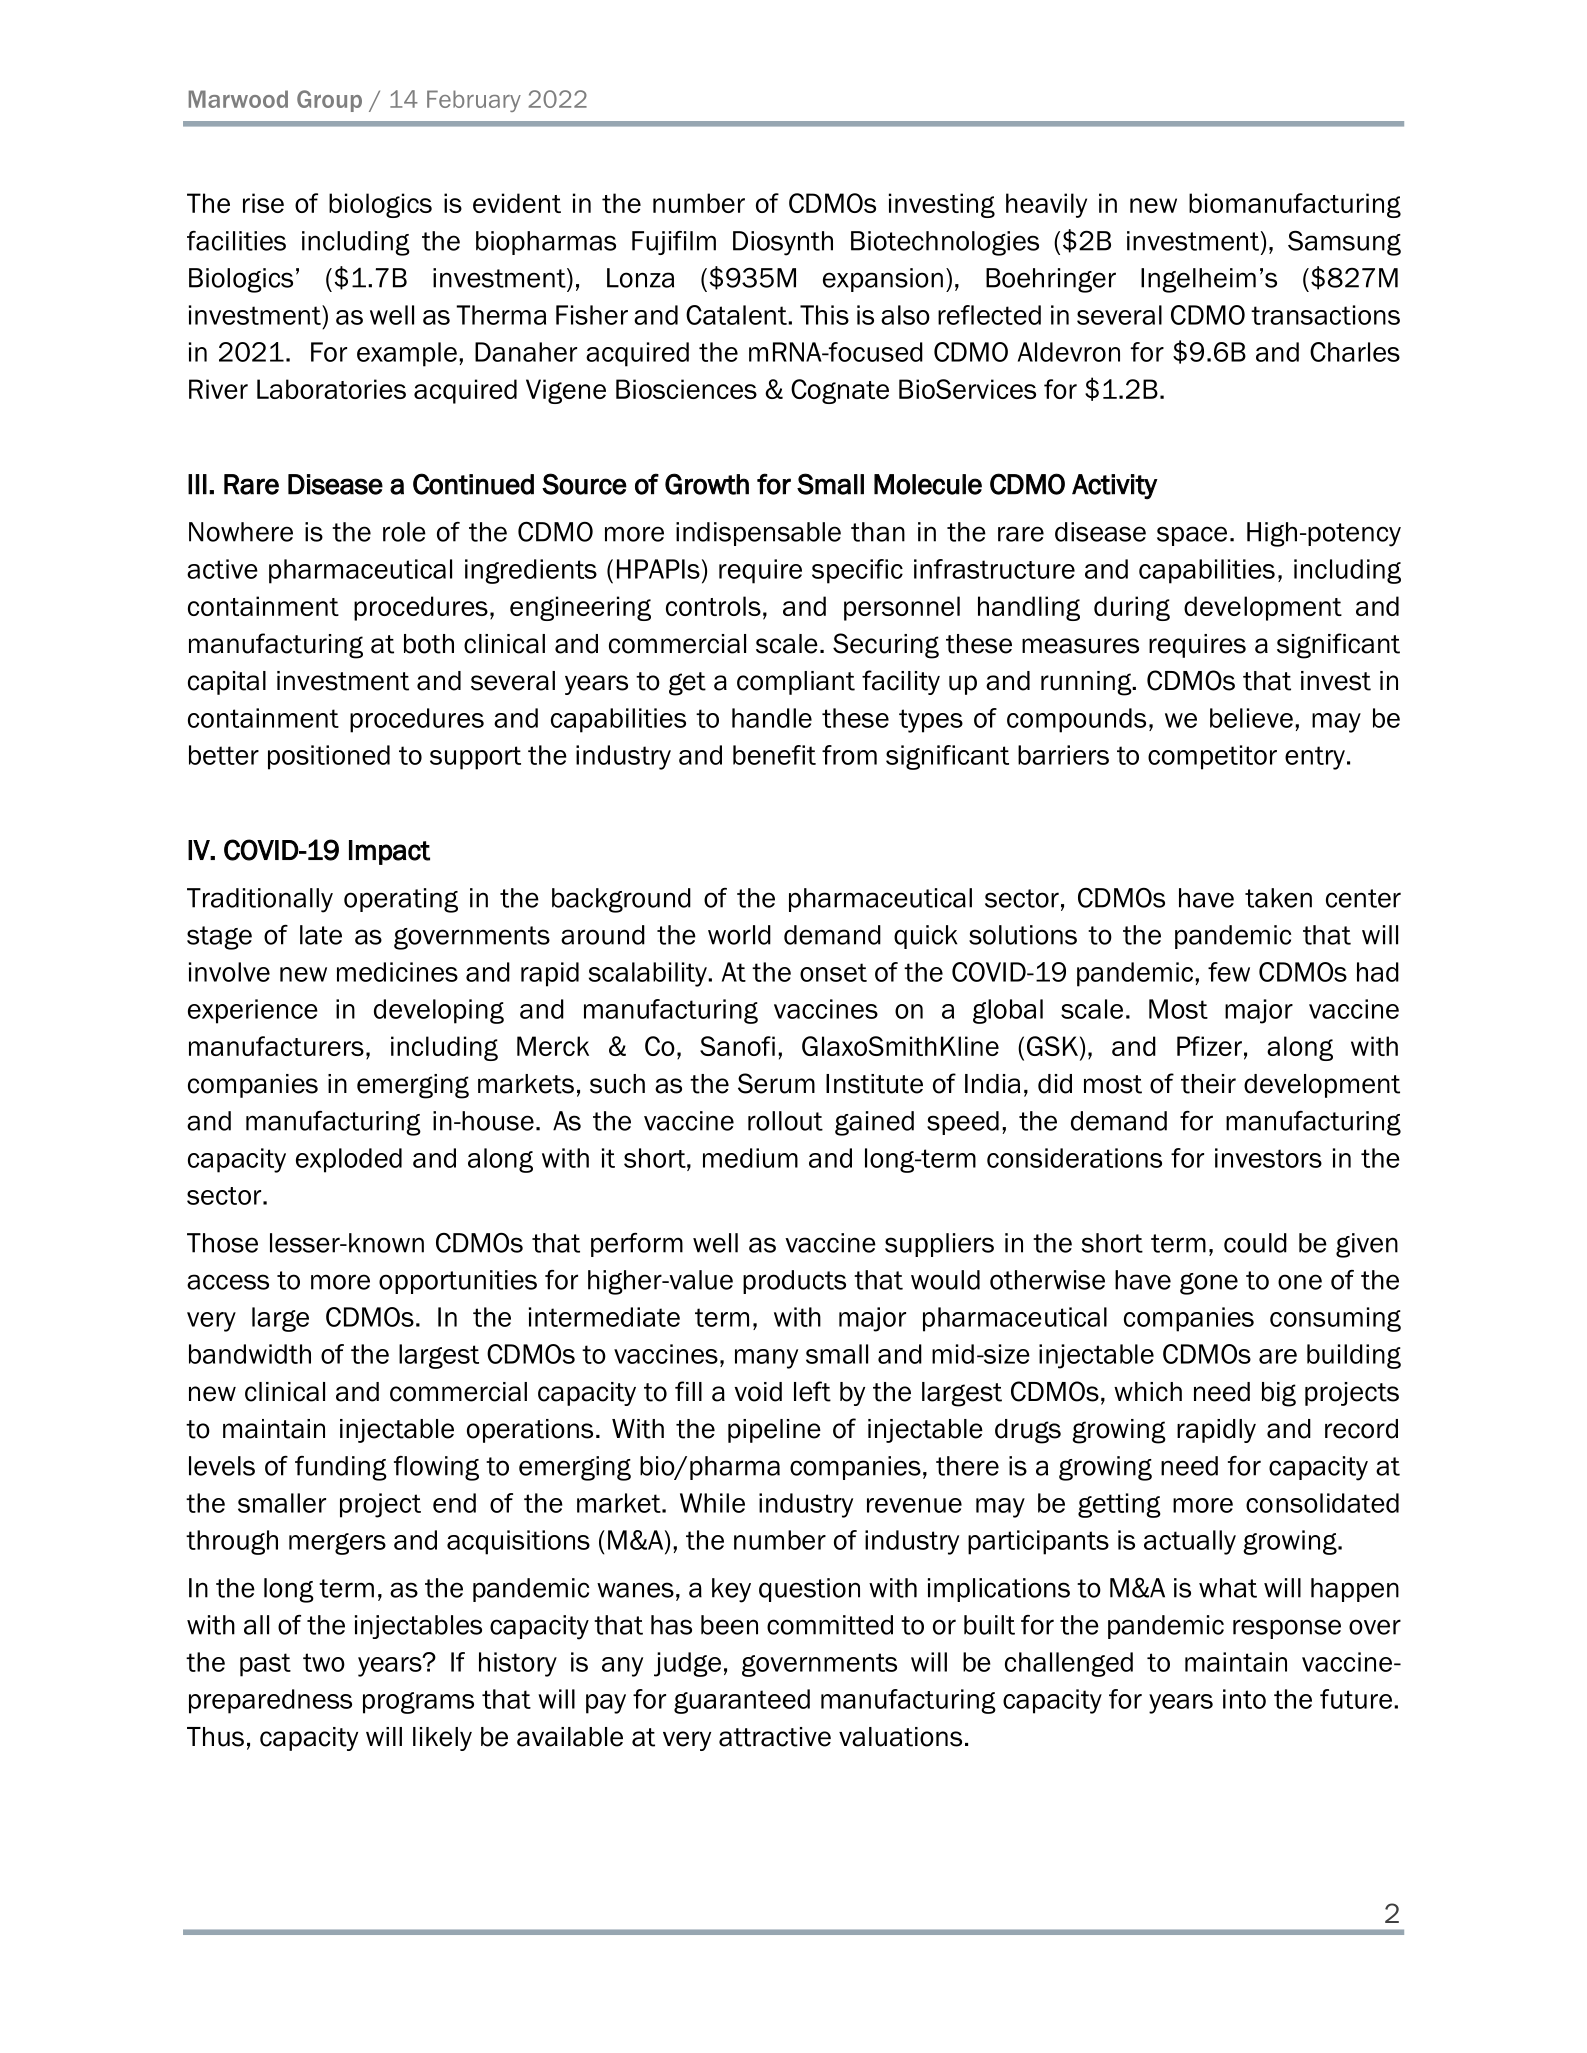 This screenshot has width=1587, height=2053. What do you see at coordinates (429, 644) in the screenshot?
I see `both` at bounding box center [429, 644].
